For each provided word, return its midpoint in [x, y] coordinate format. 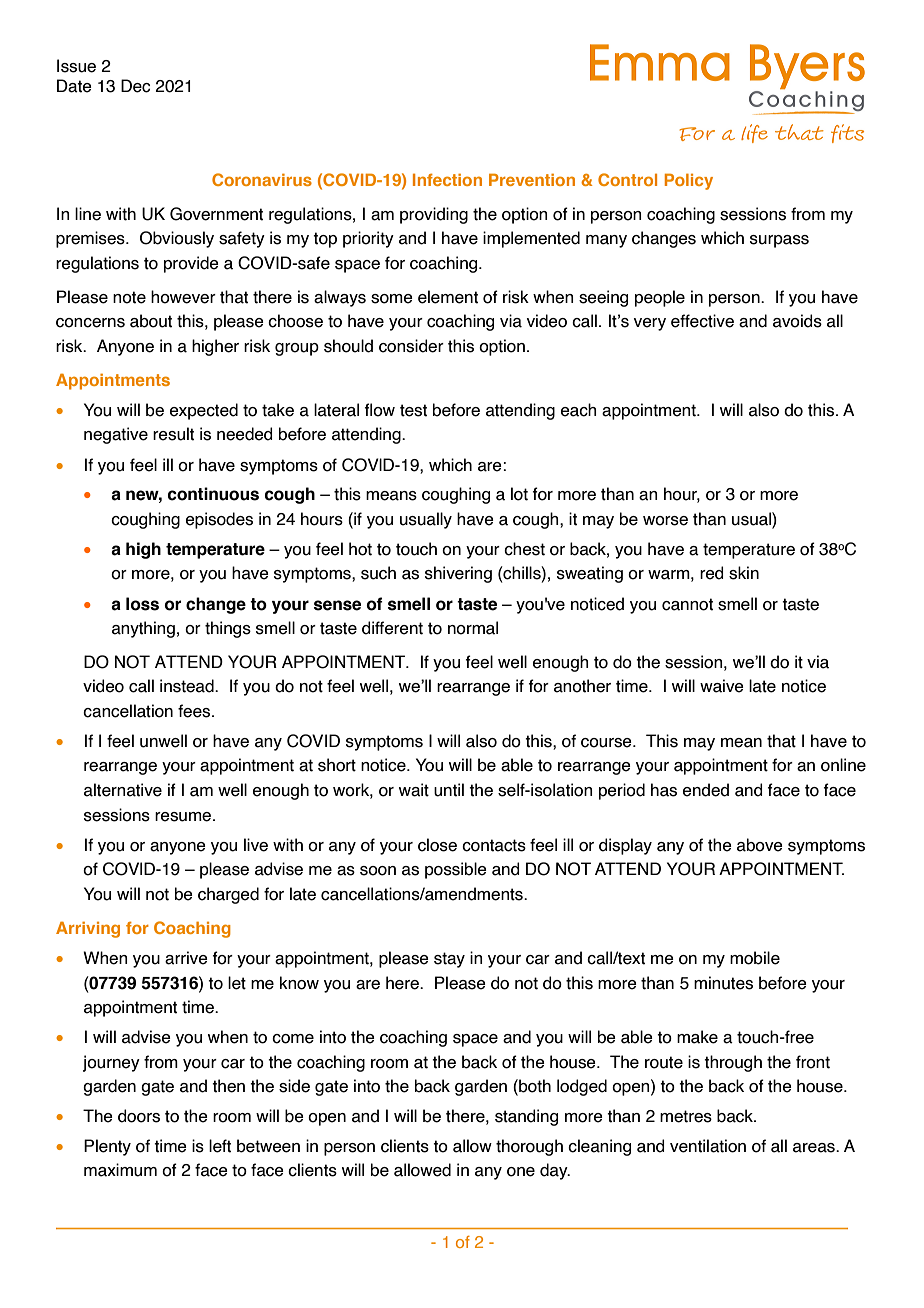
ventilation [708, 1146]
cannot [687, 604]
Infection [447, 180]
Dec [135, 86]
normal [473, 628]
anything [143, 629]
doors [139, 1116]
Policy [689, 182]
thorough [529, 1147]
